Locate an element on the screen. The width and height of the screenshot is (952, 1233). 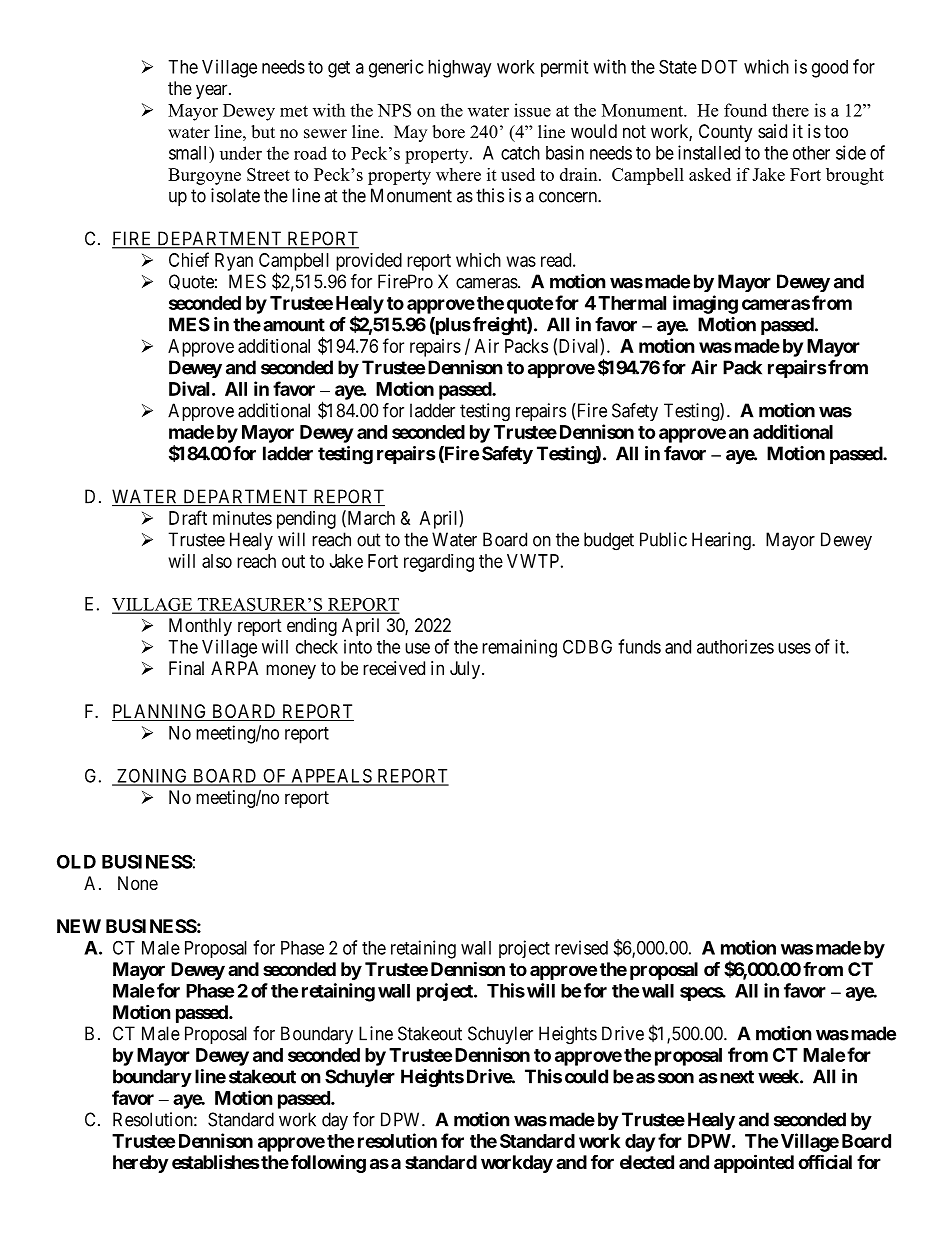
could is located at coordinates (586, 1076).
